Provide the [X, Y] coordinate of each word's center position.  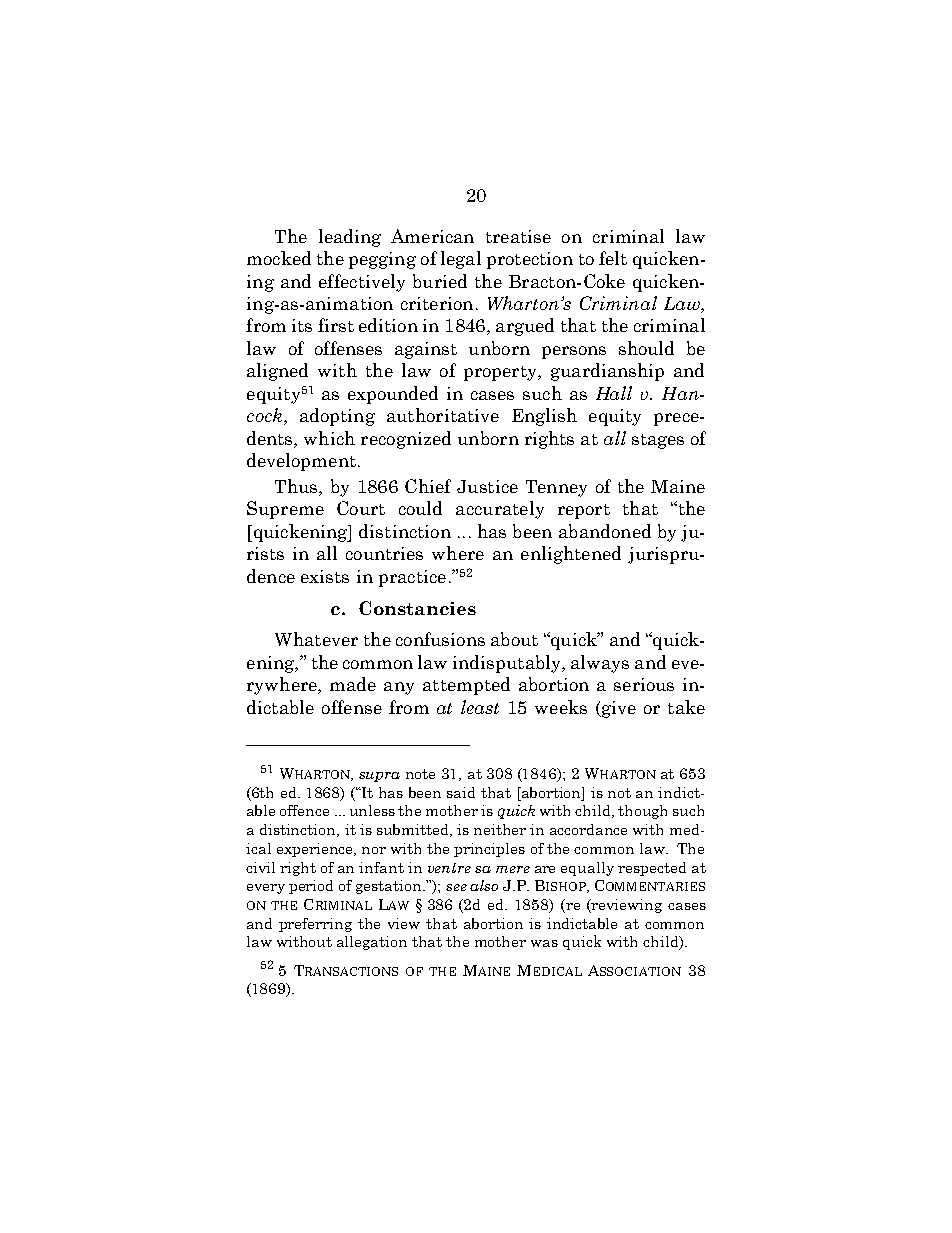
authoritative [443, 415]
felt [613, 258]
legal [461, 260]
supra [379, 777]
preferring [315, 925]
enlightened [571, 555]
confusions [440, 639]
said [461, 792]
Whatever [316, 639]
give [617, 709]
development [301, 462]
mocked [279, 258]
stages [658, 441]
